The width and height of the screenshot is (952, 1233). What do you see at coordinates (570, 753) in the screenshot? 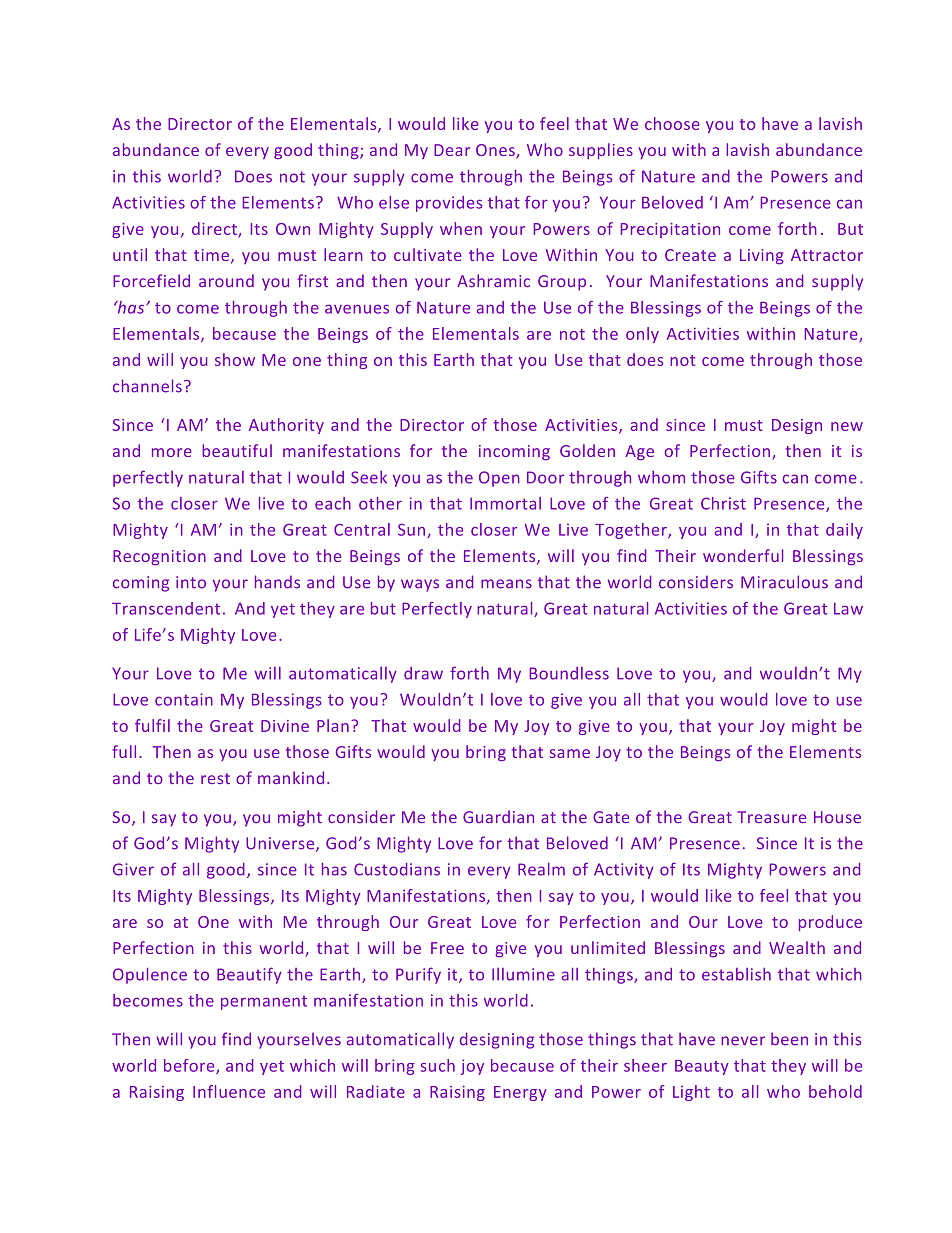
I see `same` at bounding box center [570, 753].
